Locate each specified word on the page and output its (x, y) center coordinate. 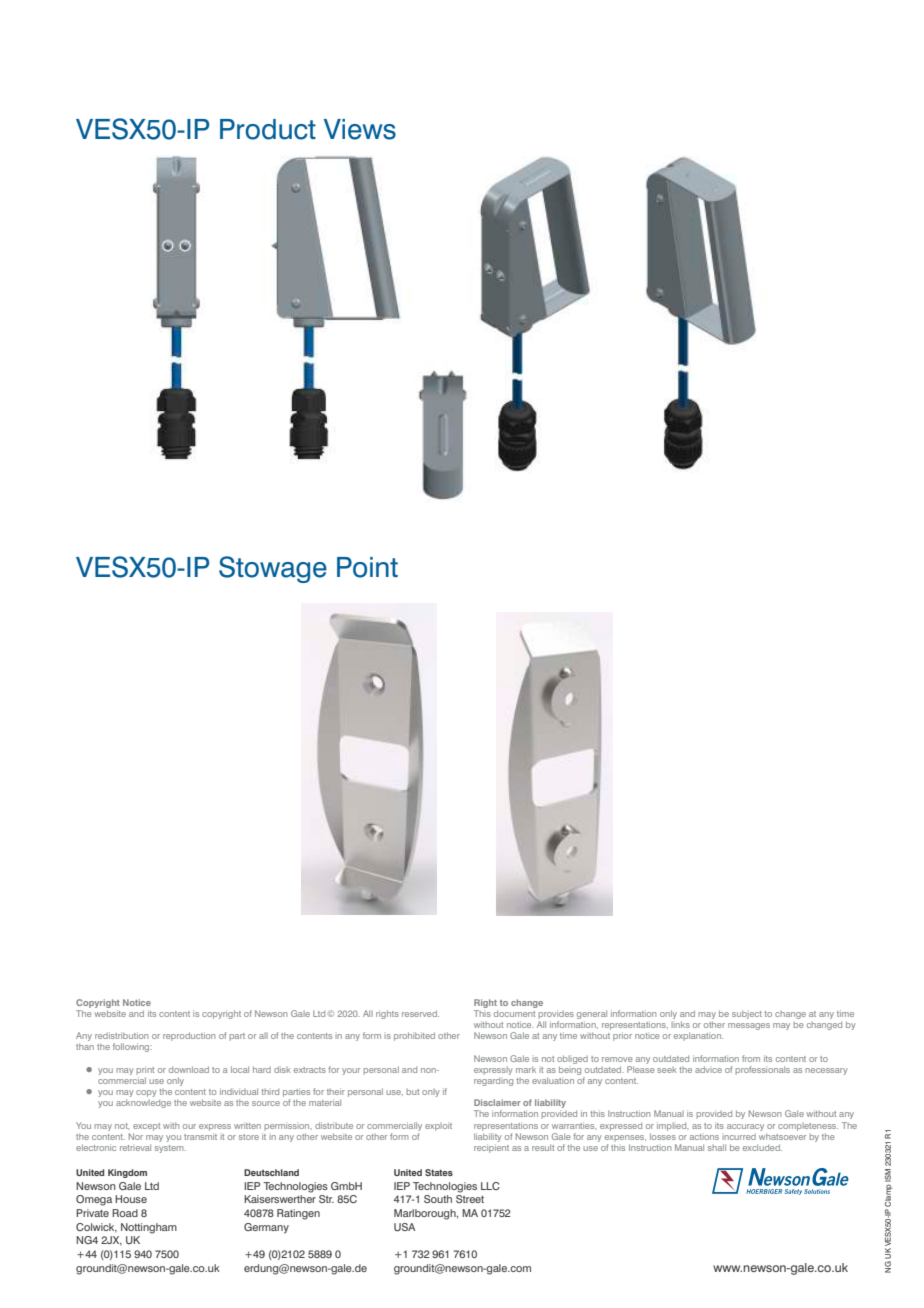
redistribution (121, 1035)
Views (360, 129)
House (131, 1199)
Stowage (273, 569)
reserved (420, 1013)
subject (747, 1014)
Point (367, 567)
